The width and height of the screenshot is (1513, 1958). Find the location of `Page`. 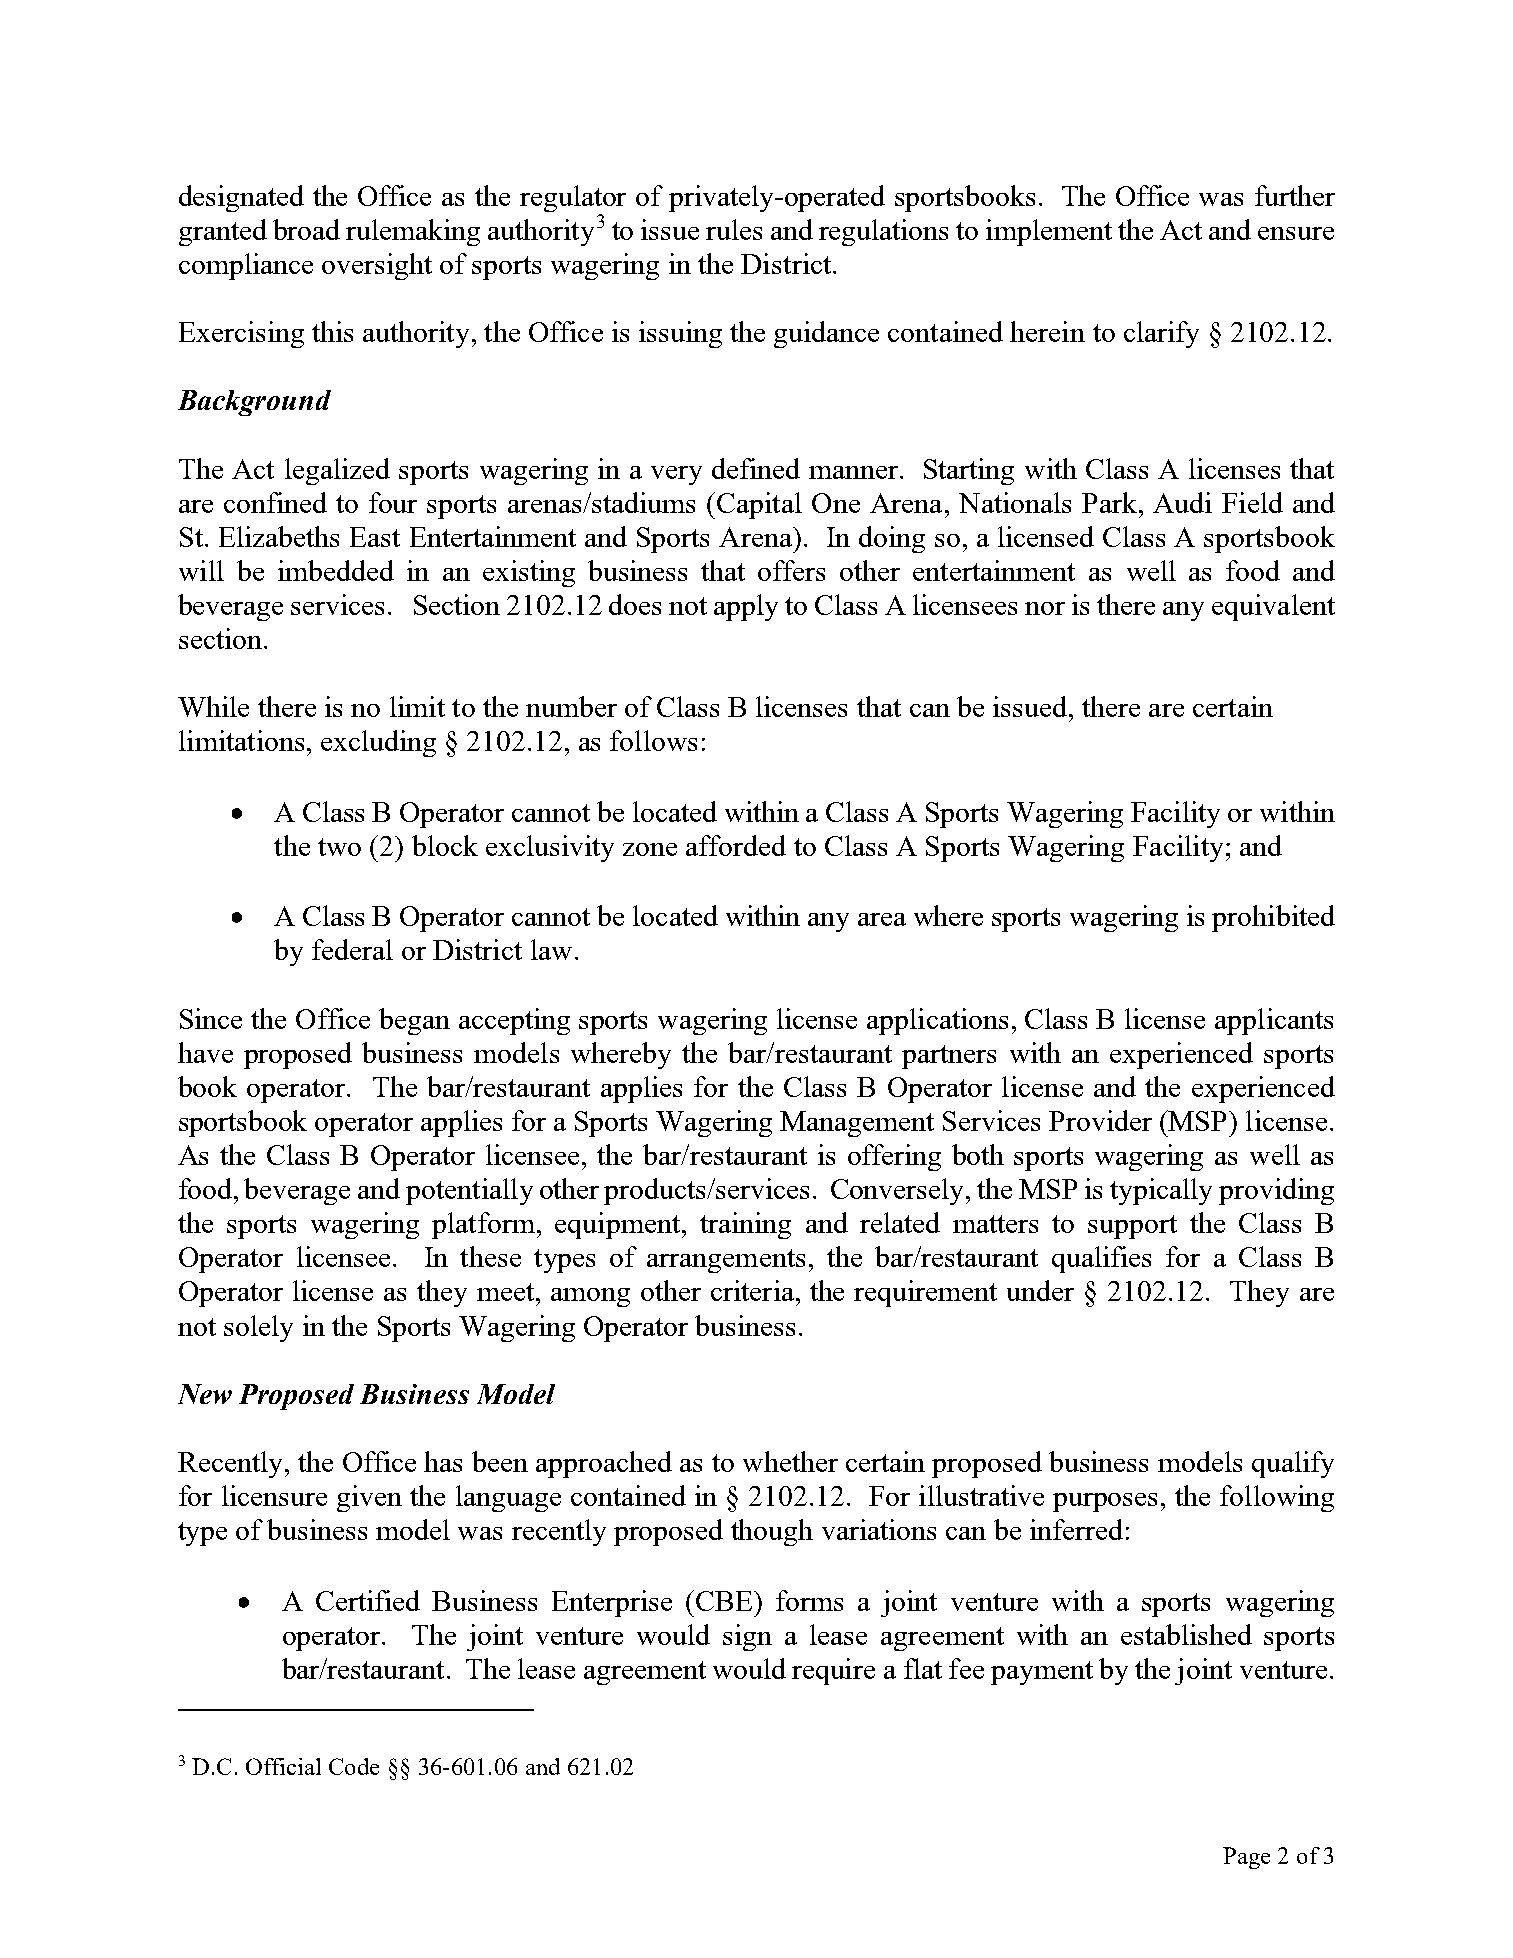

Page is located at coordinates (1246, 1858).
